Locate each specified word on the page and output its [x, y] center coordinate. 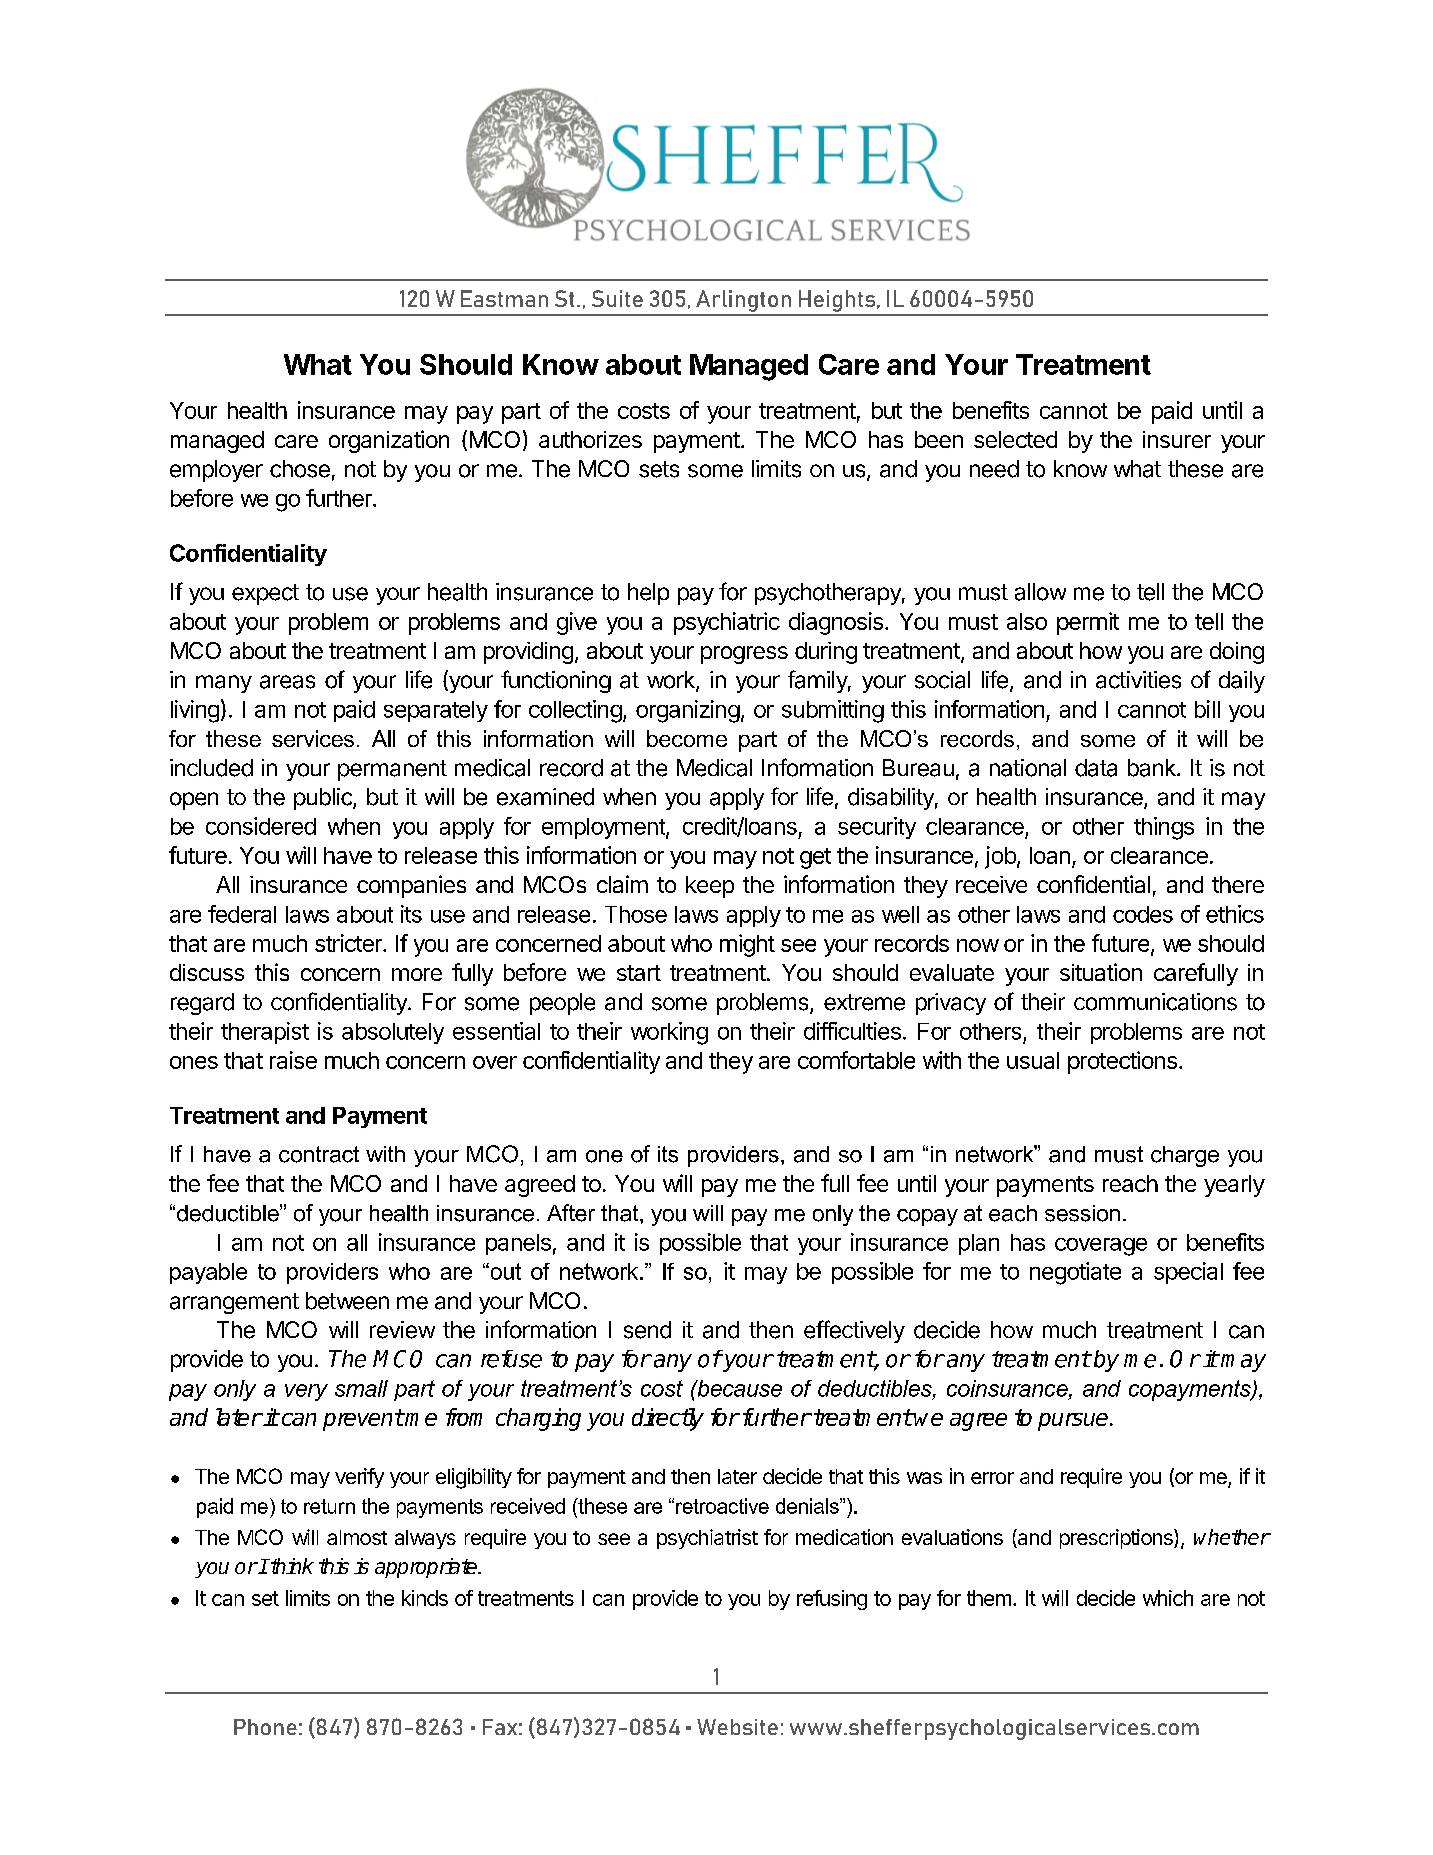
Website [737, 1727]
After [571, 1213]
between [347, 1301]
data [1096, 768]
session [1082, 1213]
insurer [1177, 439]
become [687, 738]
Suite [617, 298]
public [324, 799]
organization [389, 441]
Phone [265, 1727]
